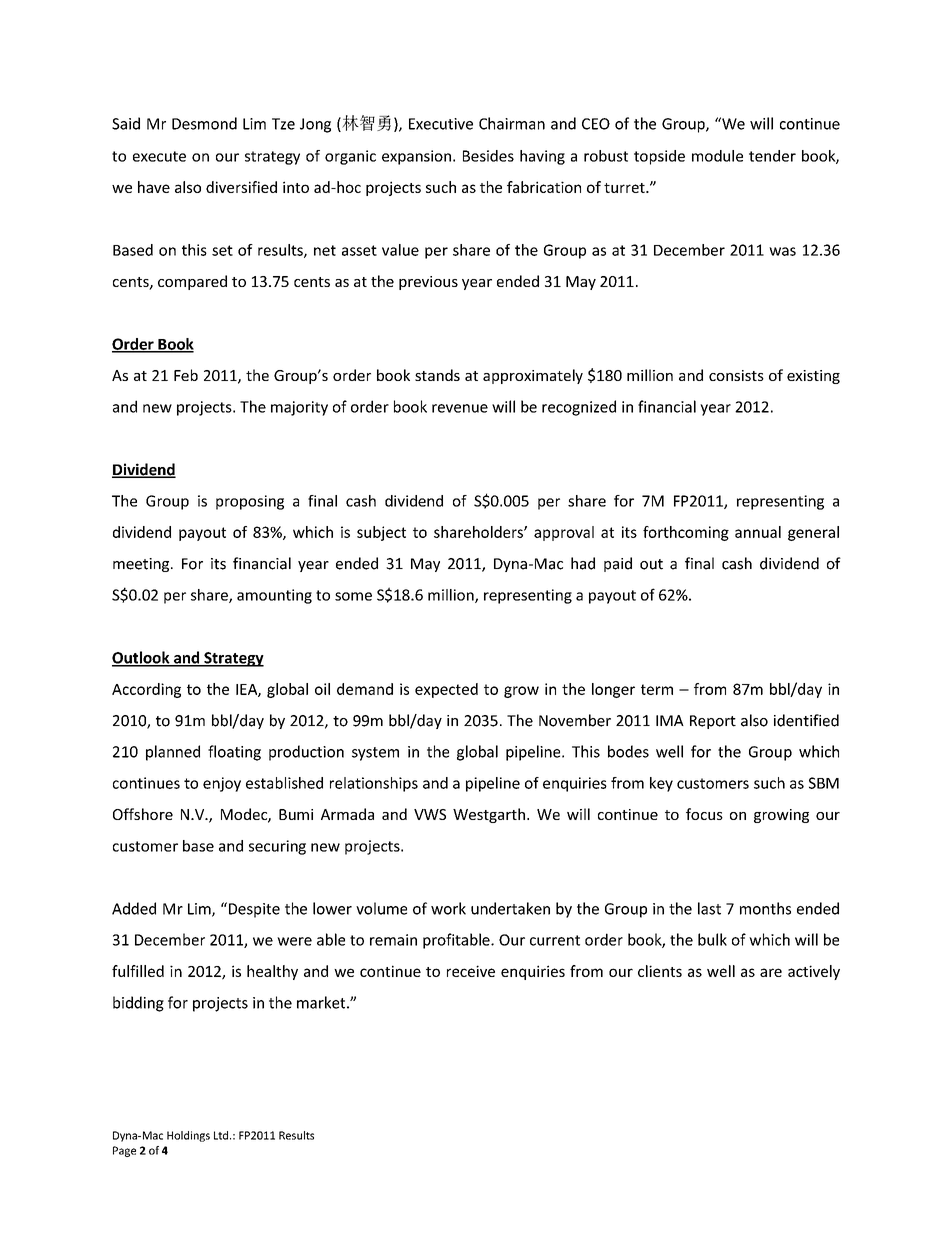 The width and height of the screenshot is (952, 1233). What do you see at coordinates (221, 1135) in the screenshot?
I see `Ltd` at bounding box center [221, 1135].
